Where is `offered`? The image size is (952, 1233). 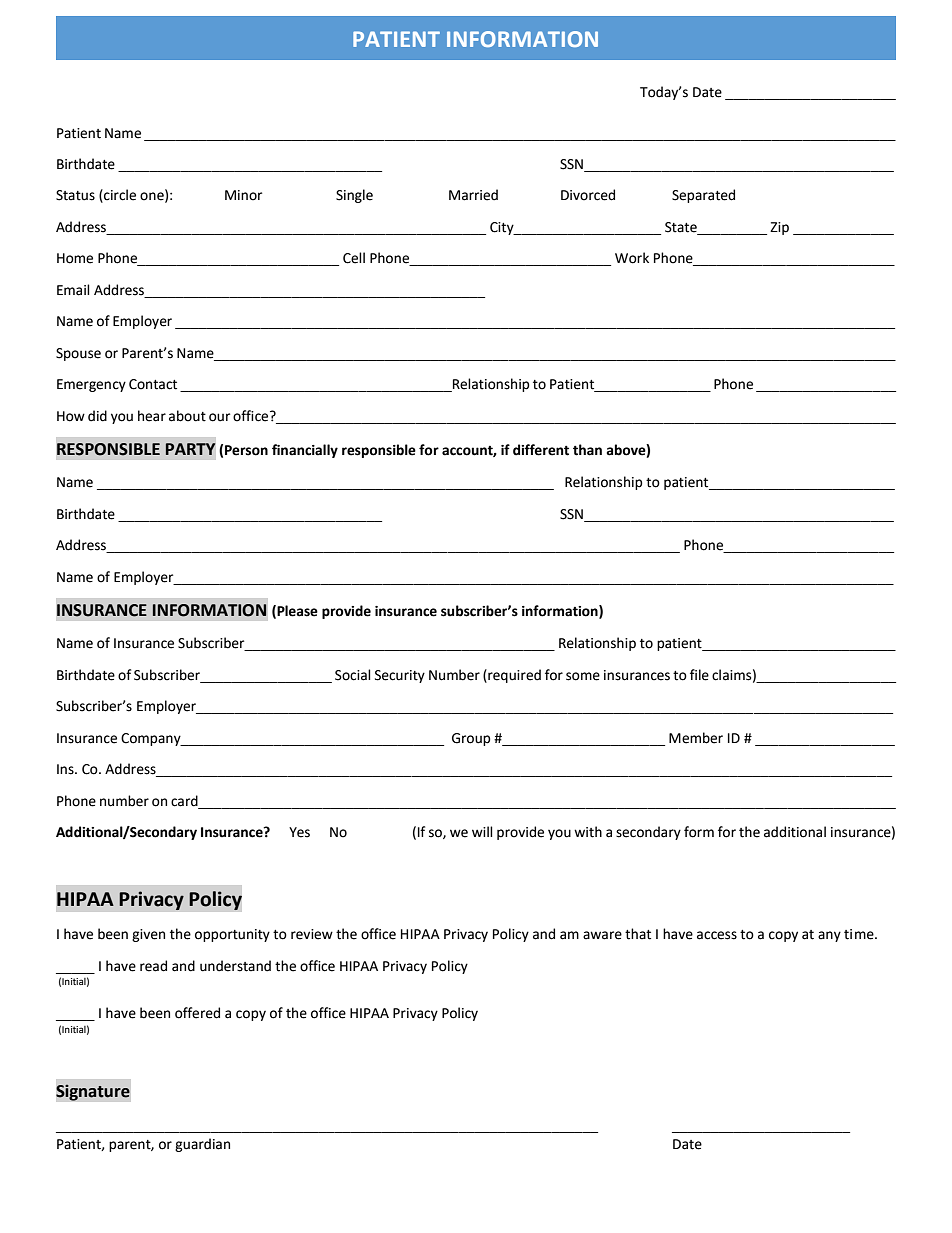
offered is located at coordinates (197, 1013).
